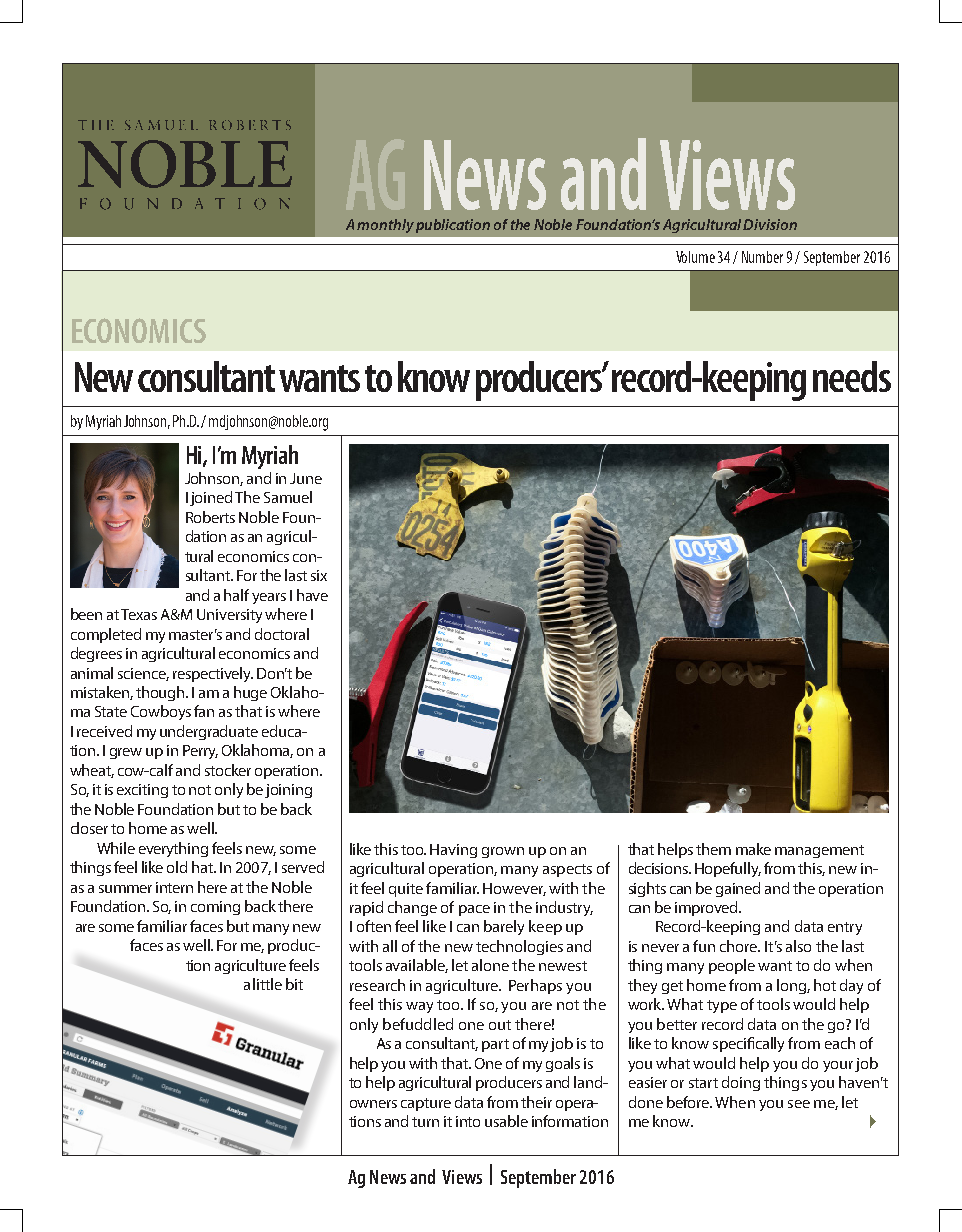 The height and width of the screenshot is (1232, 962). What do you see at coordinates (753, 849) in the screenshot?
I see `make` at bounding box center [753, 849].
